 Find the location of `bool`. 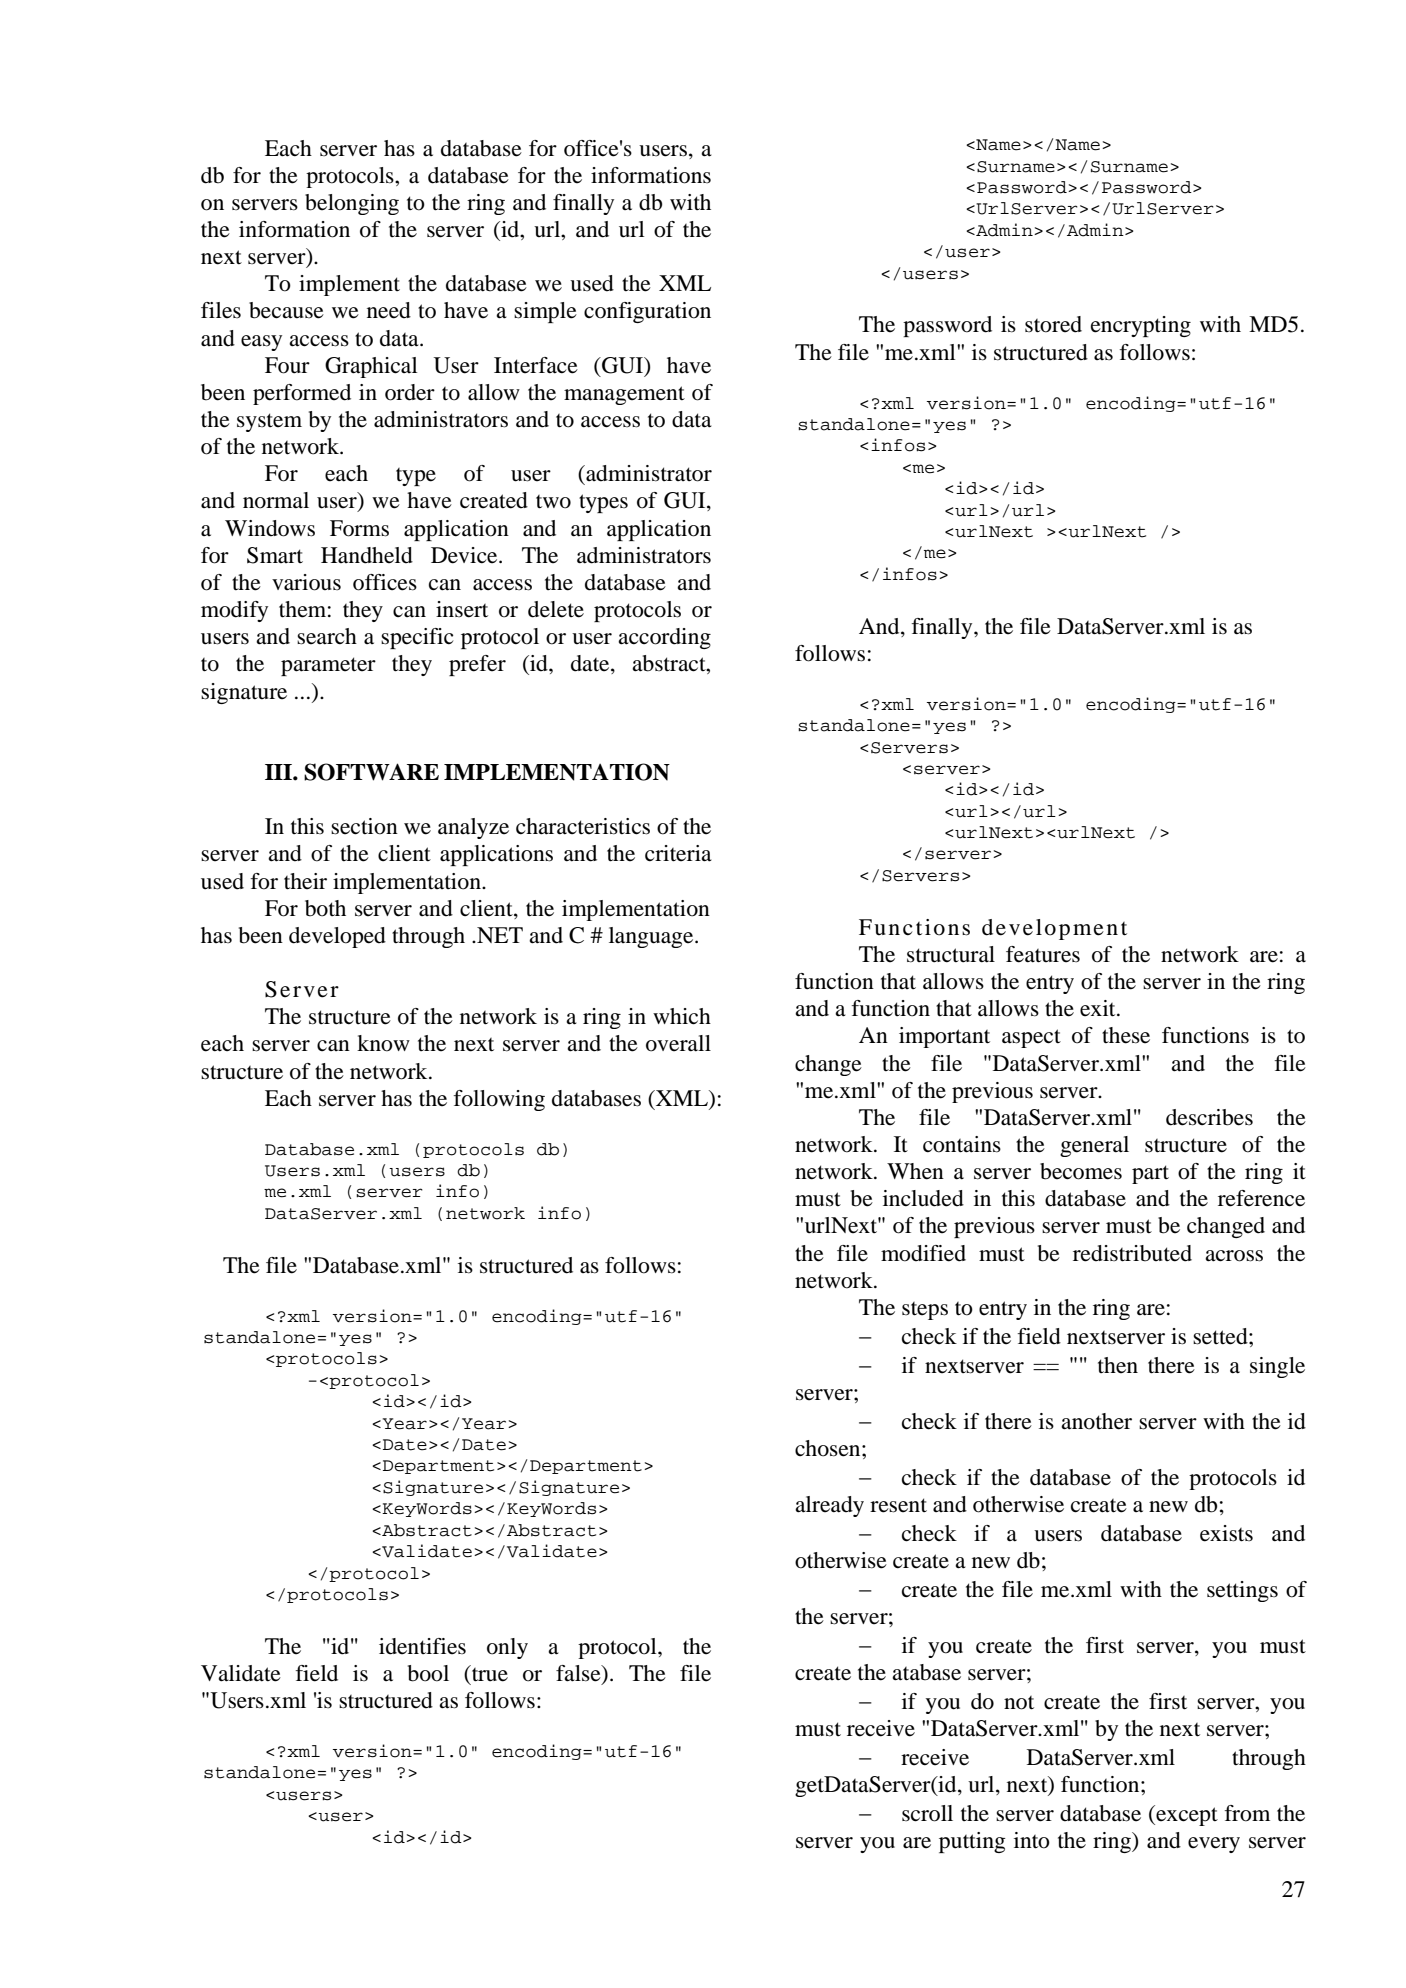

bool is located at coordinates (428, 1673).
